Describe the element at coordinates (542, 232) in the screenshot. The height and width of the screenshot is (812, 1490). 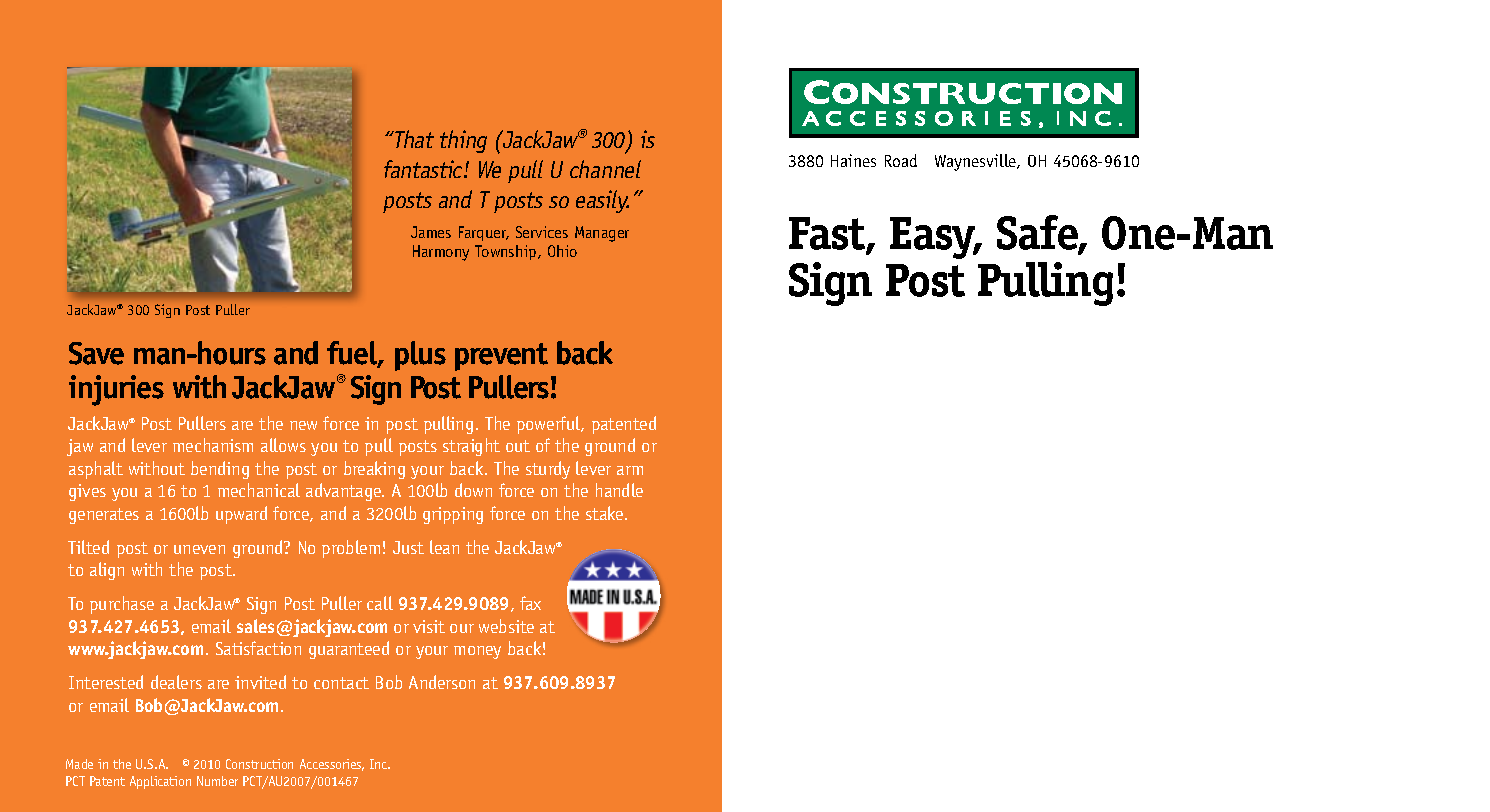
I see `Services` at that location.
